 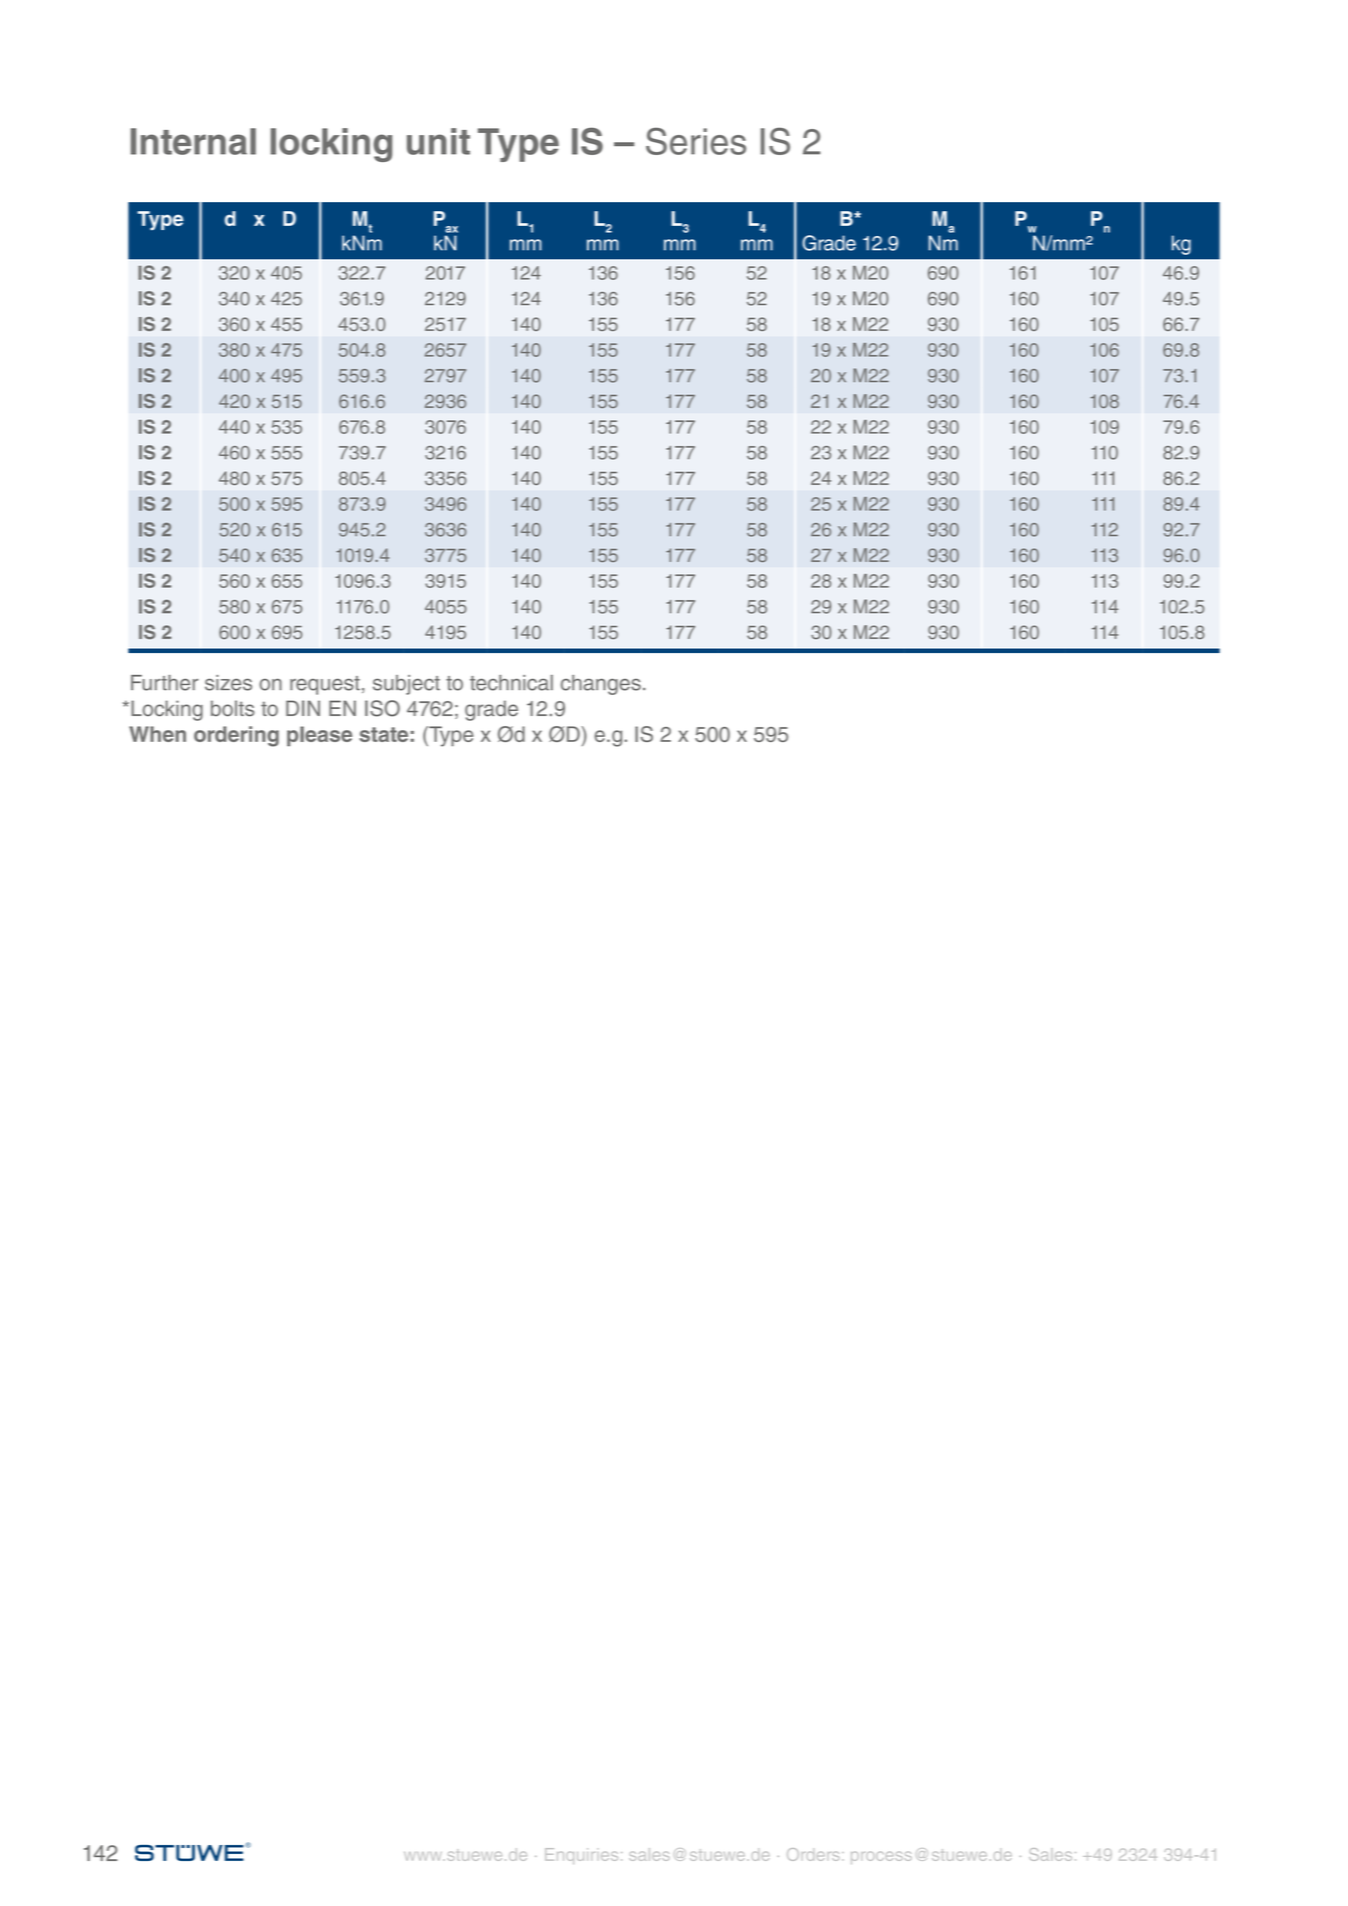 What do you see at coordinates (601, 685) in the screenshot?
I see `changes` at bounding box center [601, 685].
